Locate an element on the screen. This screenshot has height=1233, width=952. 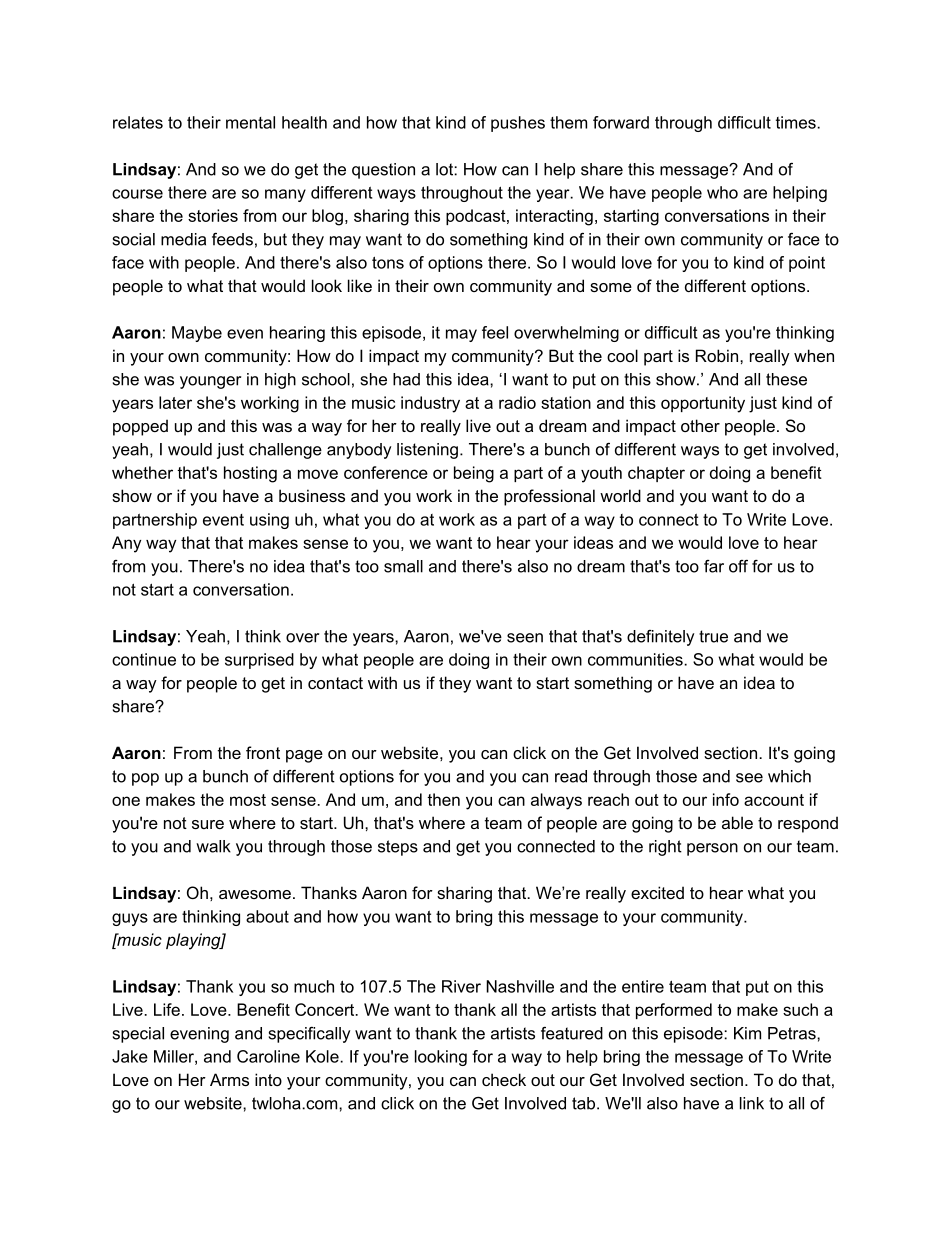
true is located at coordinates (713, 636).
